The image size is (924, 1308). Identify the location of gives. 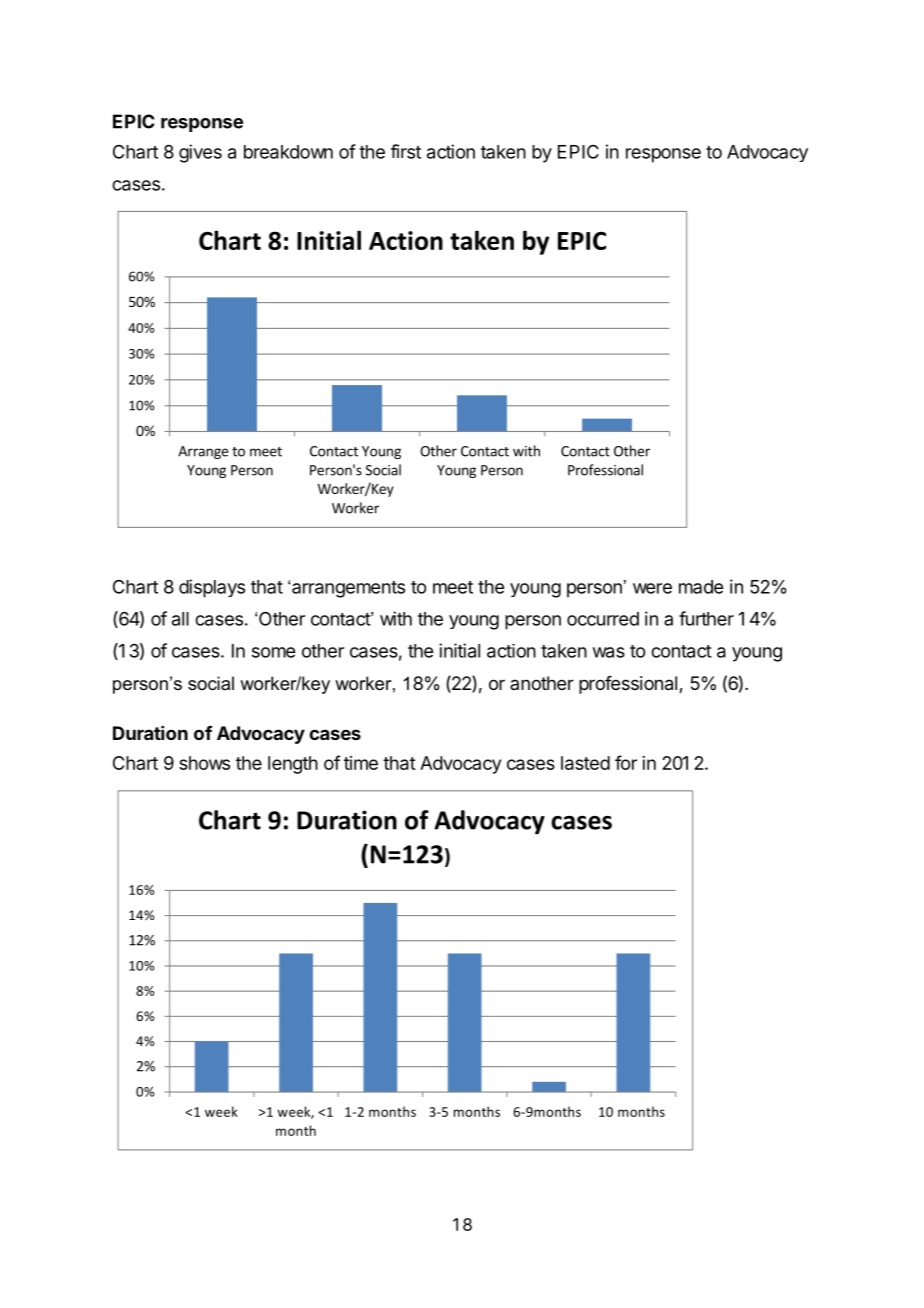
(200, 153).
